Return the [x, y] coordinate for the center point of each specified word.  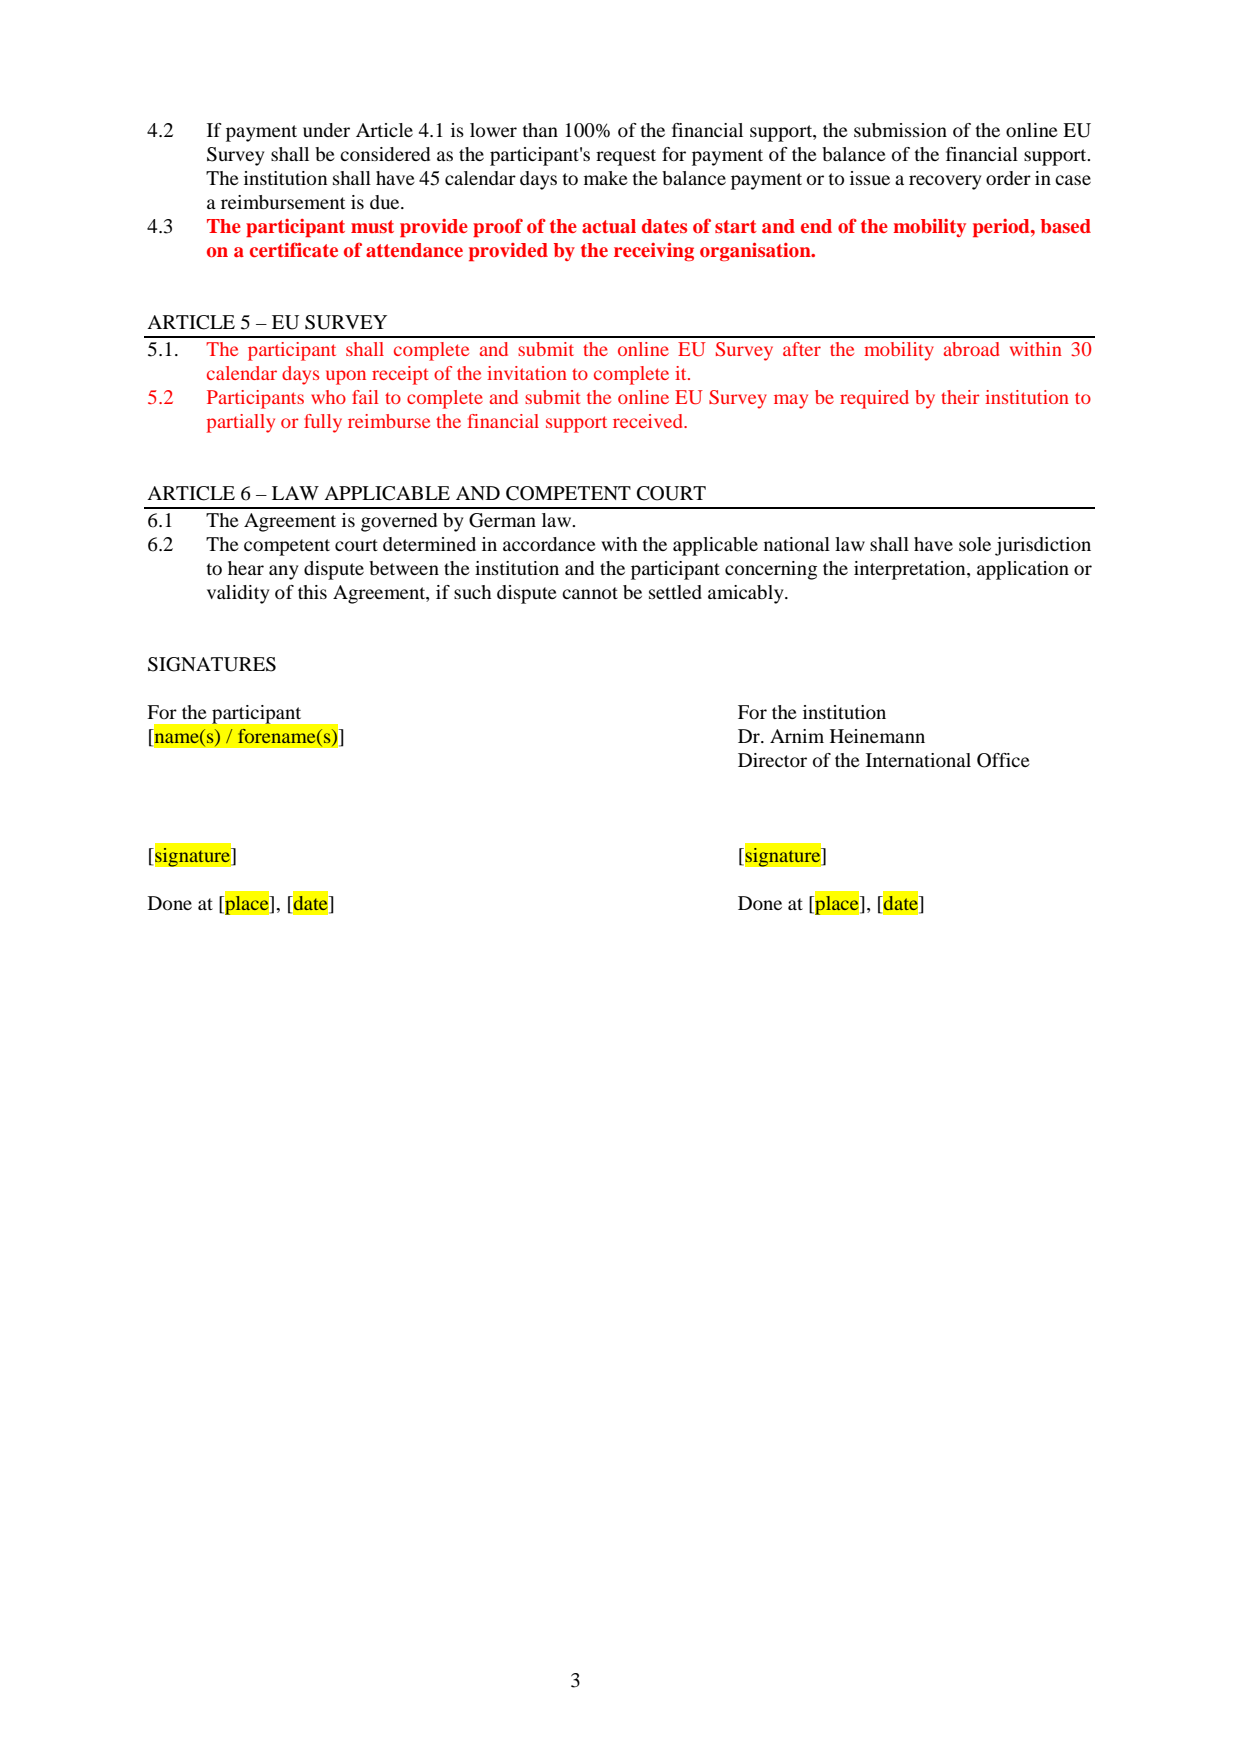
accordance [549, 544]
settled [675, 592]
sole [975, 544]
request [626, 157]
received [649, 421]
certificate [294, 249]
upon [346, 377]
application [1023, 570]
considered [385, 154]
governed [399, 522]
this [312, 592]
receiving [654, 252]
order [1008, 178]
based [1066, 226]
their [960, 397]
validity [238, 594]
